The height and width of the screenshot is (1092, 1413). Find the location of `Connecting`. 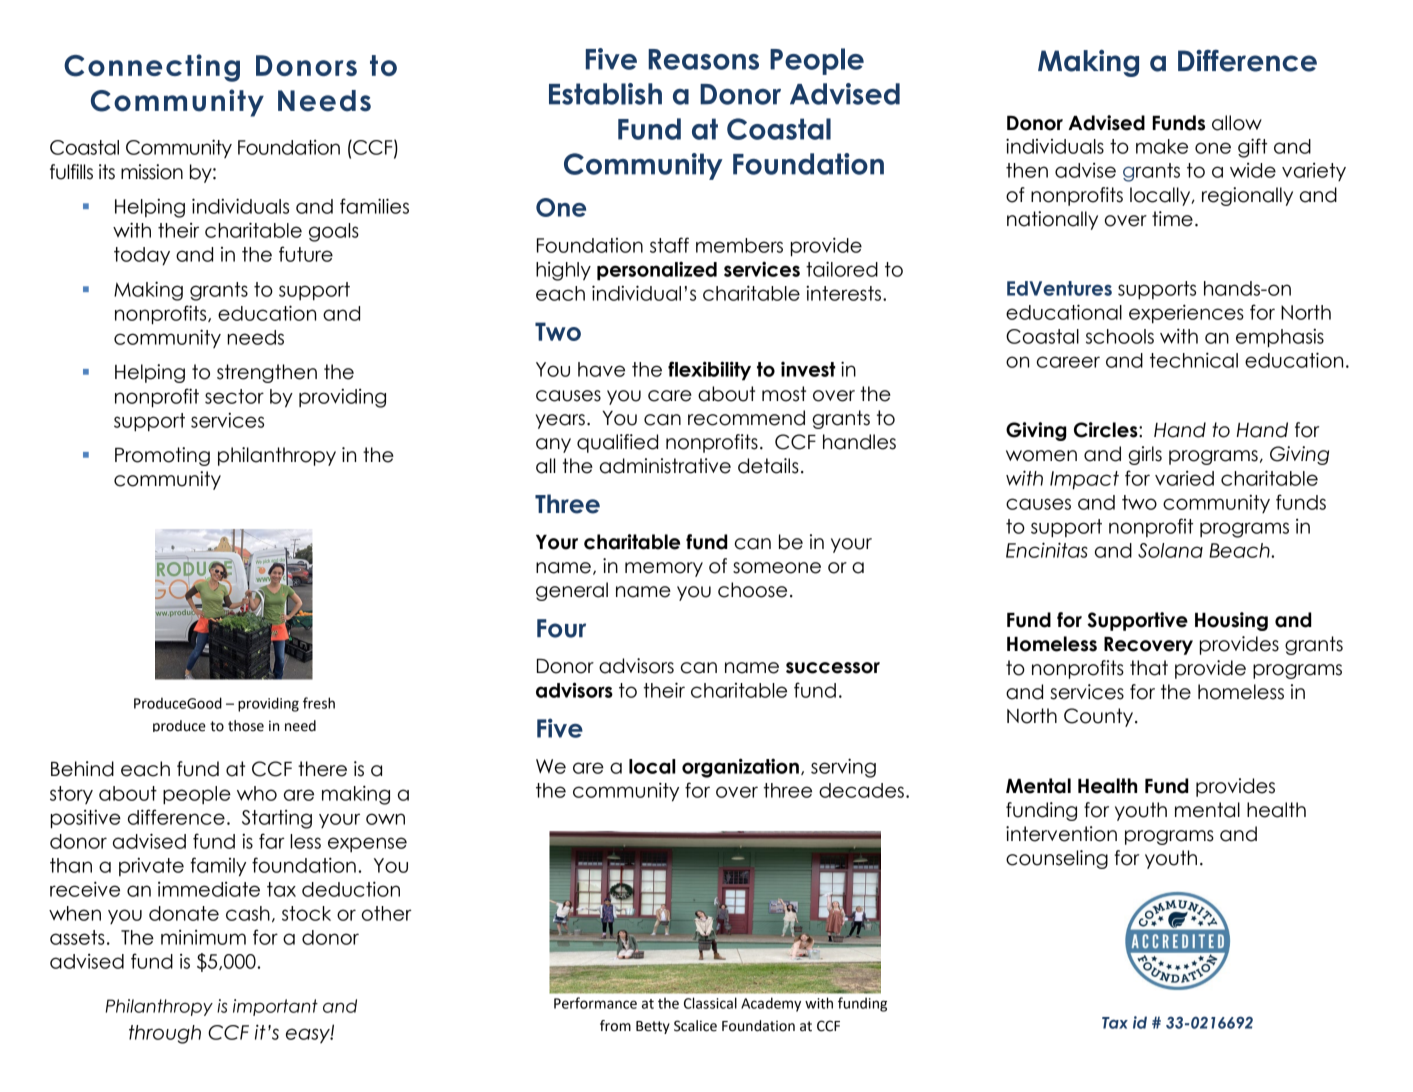

Connecting is located at coordinates (152, 68).
